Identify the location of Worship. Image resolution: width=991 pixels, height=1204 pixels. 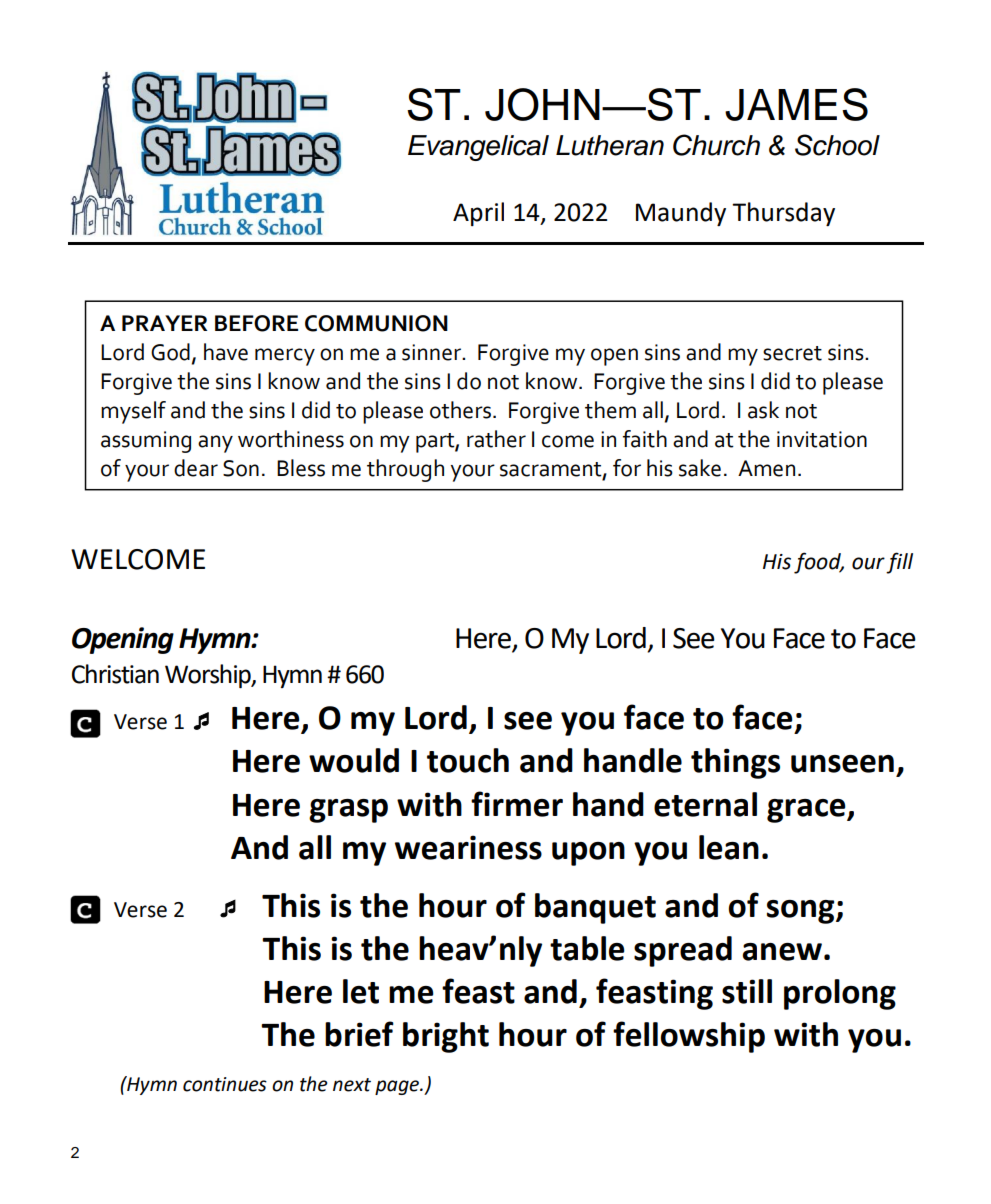
(209, 676).
